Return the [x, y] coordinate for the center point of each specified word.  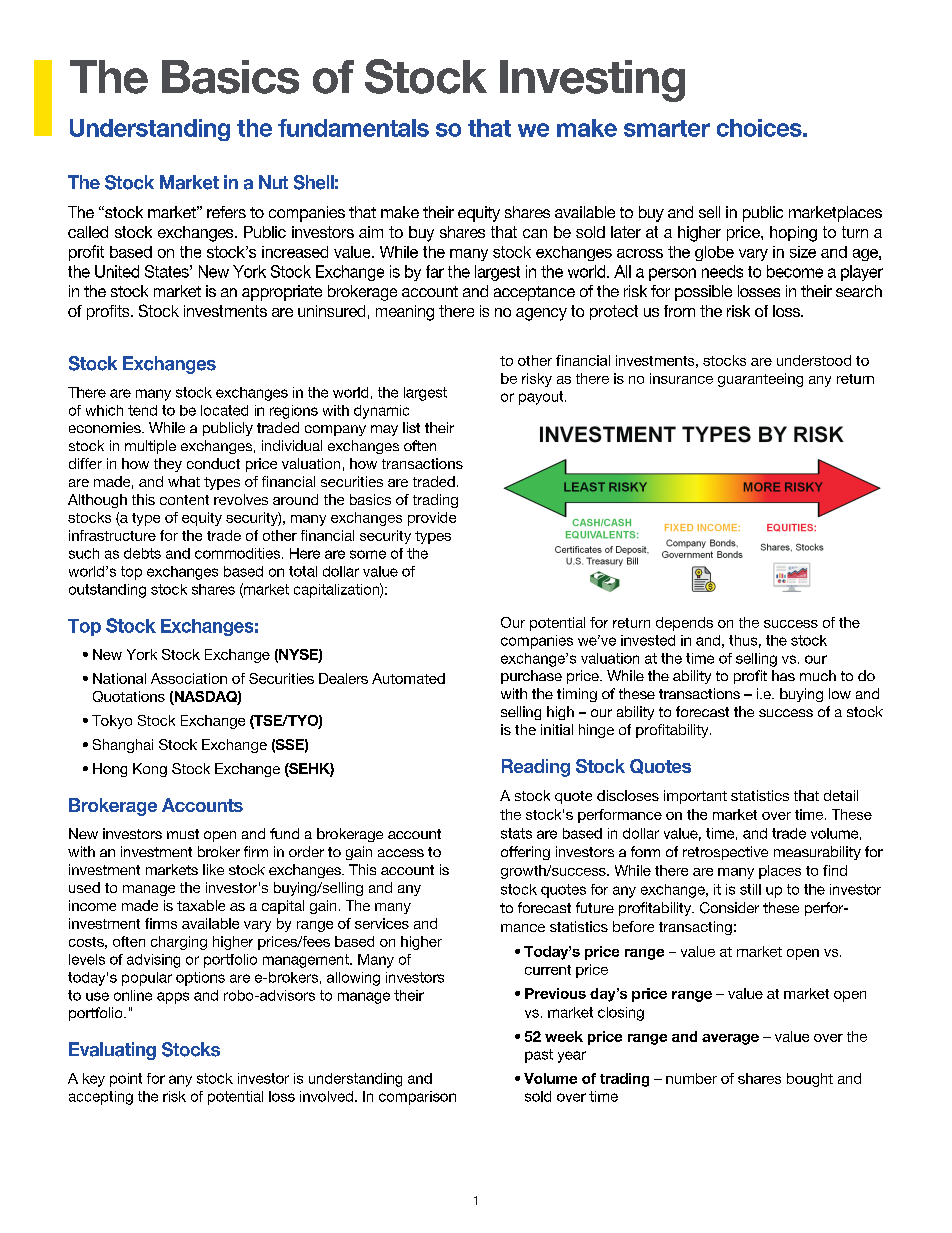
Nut [273, 182]
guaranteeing [760, 380]
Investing [592, 81]
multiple [150, 447]
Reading [536, 768]
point [126, 1080]
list [411, 427]
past [539, 1056]
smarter [667, 128]
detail [841, 795]
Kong [150, 770]
